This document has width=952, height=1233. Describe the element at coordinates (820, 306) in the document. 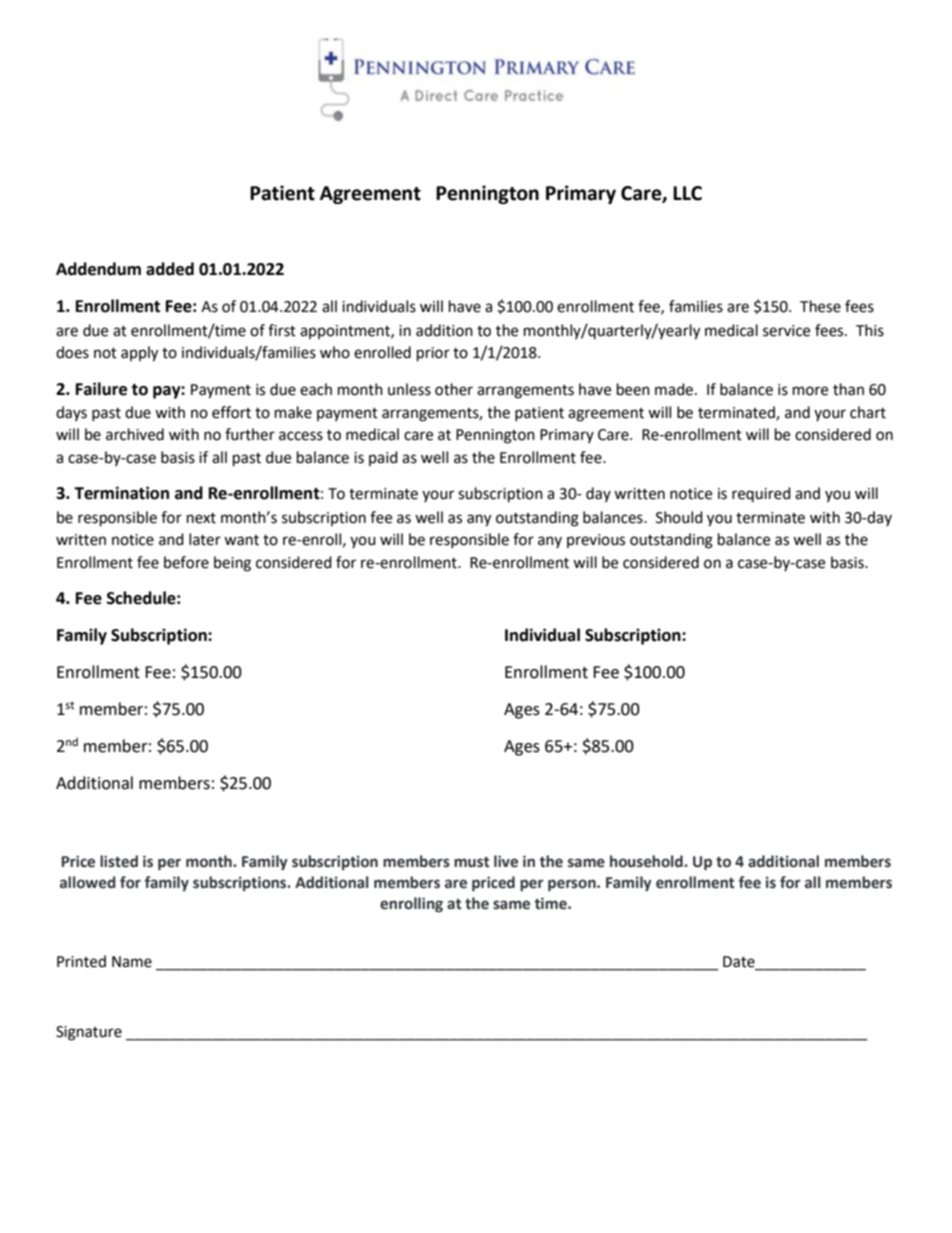

I see `These` at that location.
